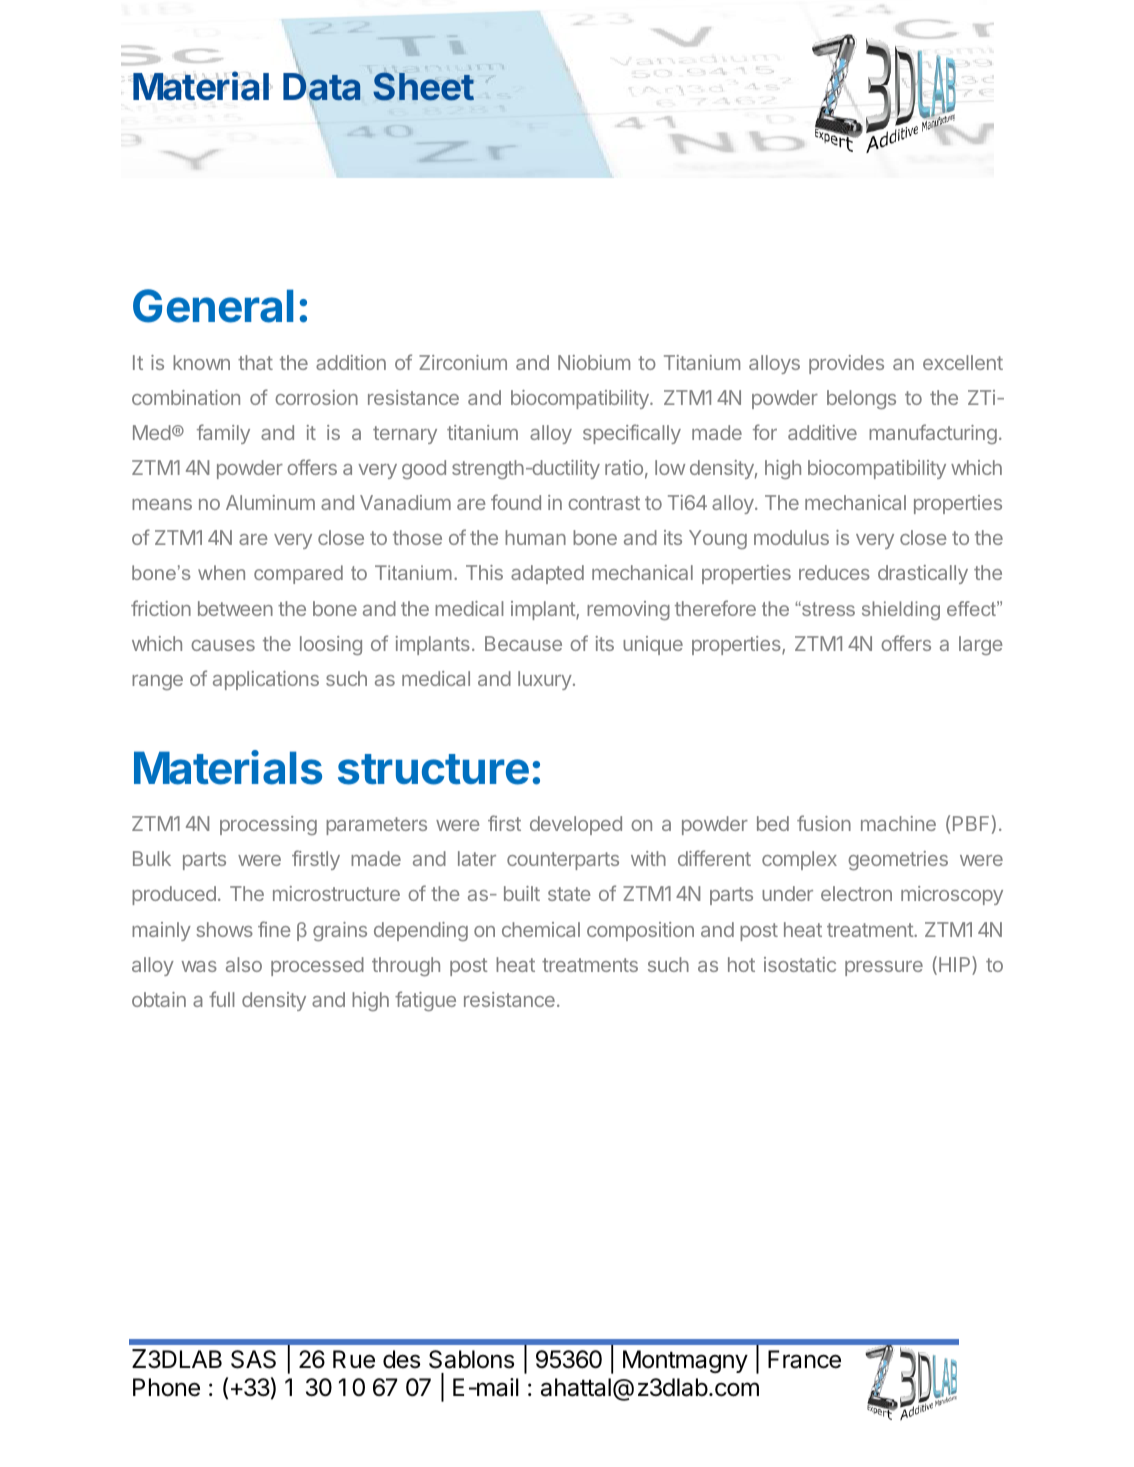 The width and height of the document is (1134, 1467). Describe the element at coordinates (884, 968) in the document. I see `pressure` at that location.
